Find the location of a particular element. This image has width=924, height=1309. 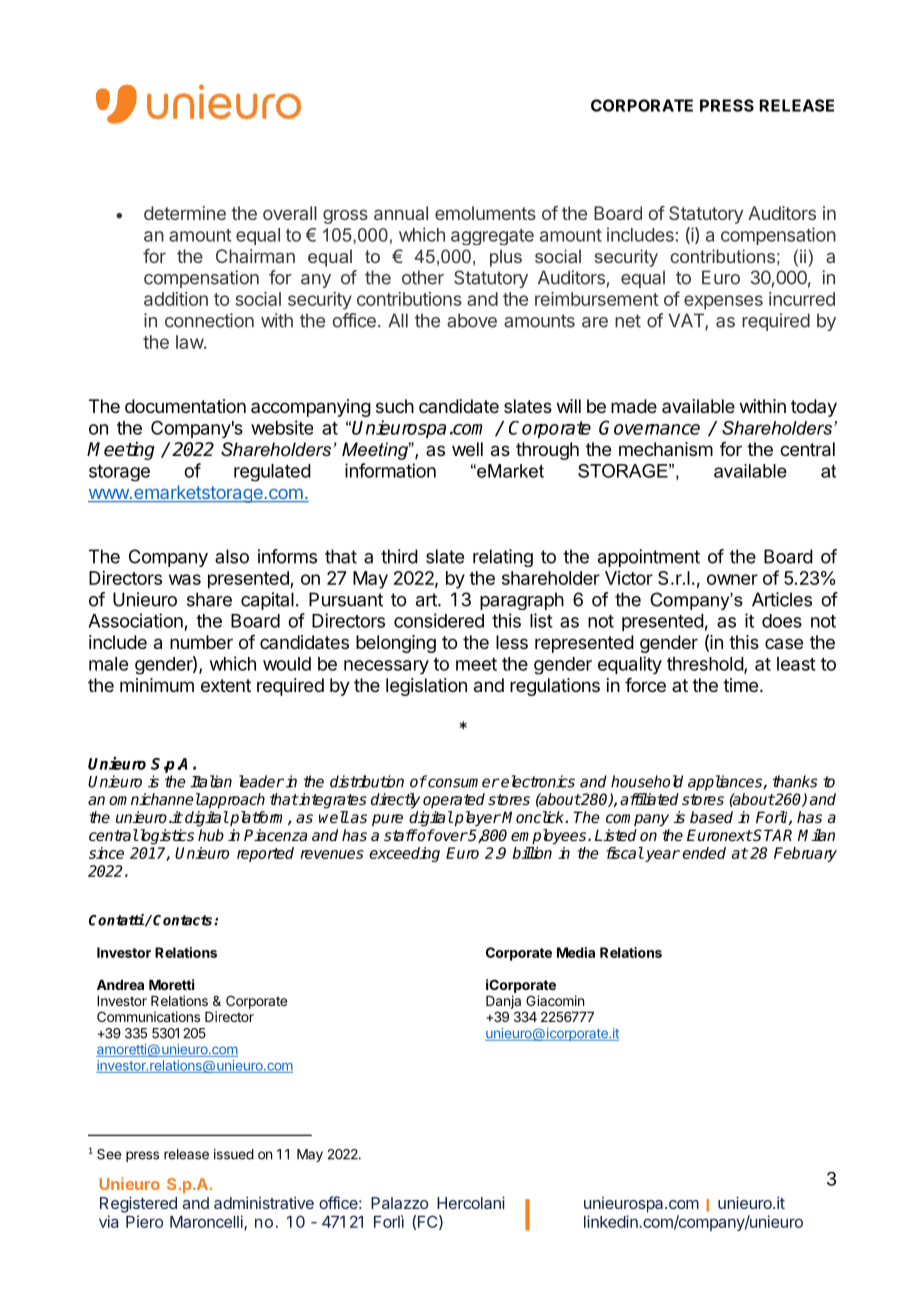

determine is located at coordinates (185, 213).
